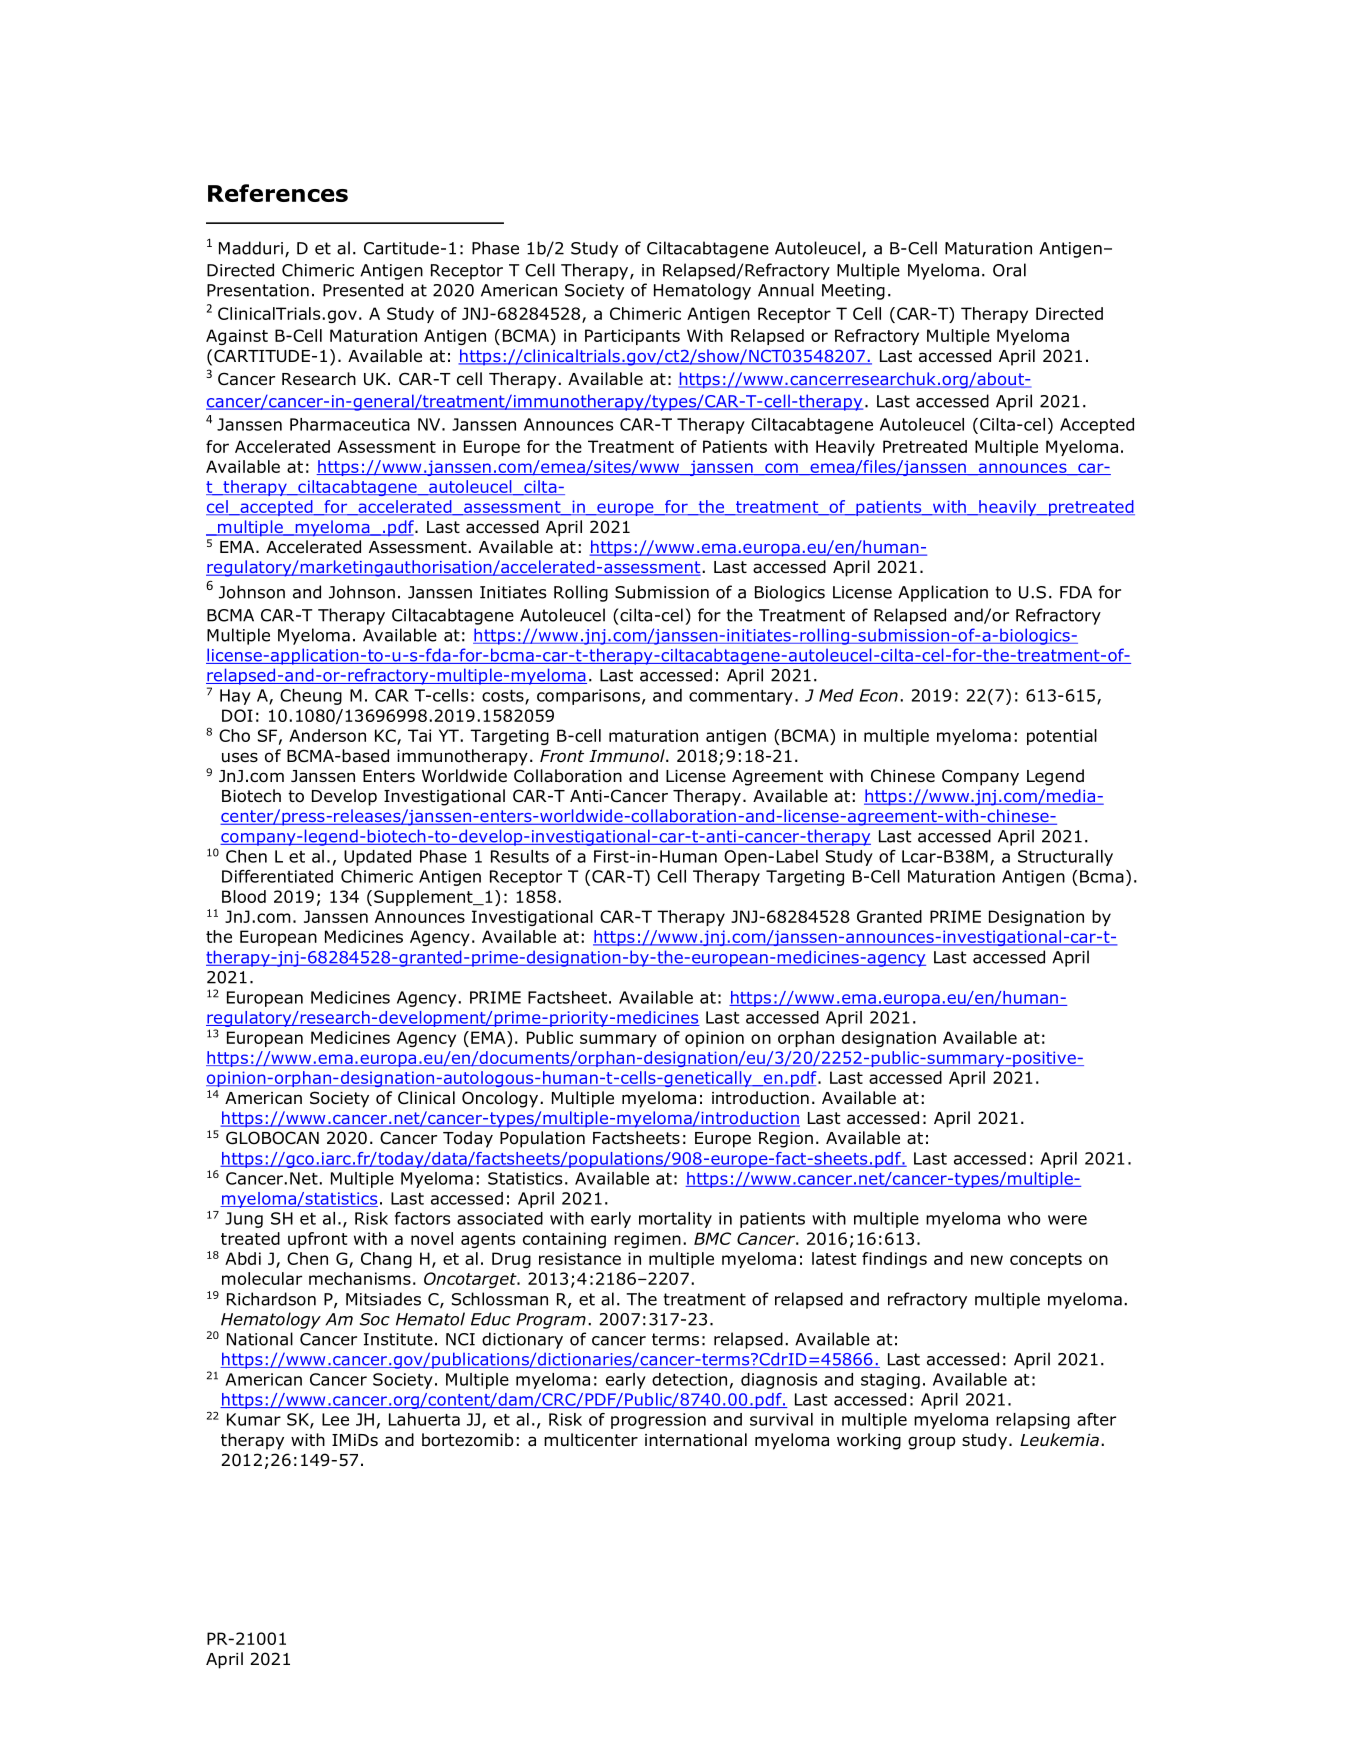  I want to click on Blood, so click(244, 896).
